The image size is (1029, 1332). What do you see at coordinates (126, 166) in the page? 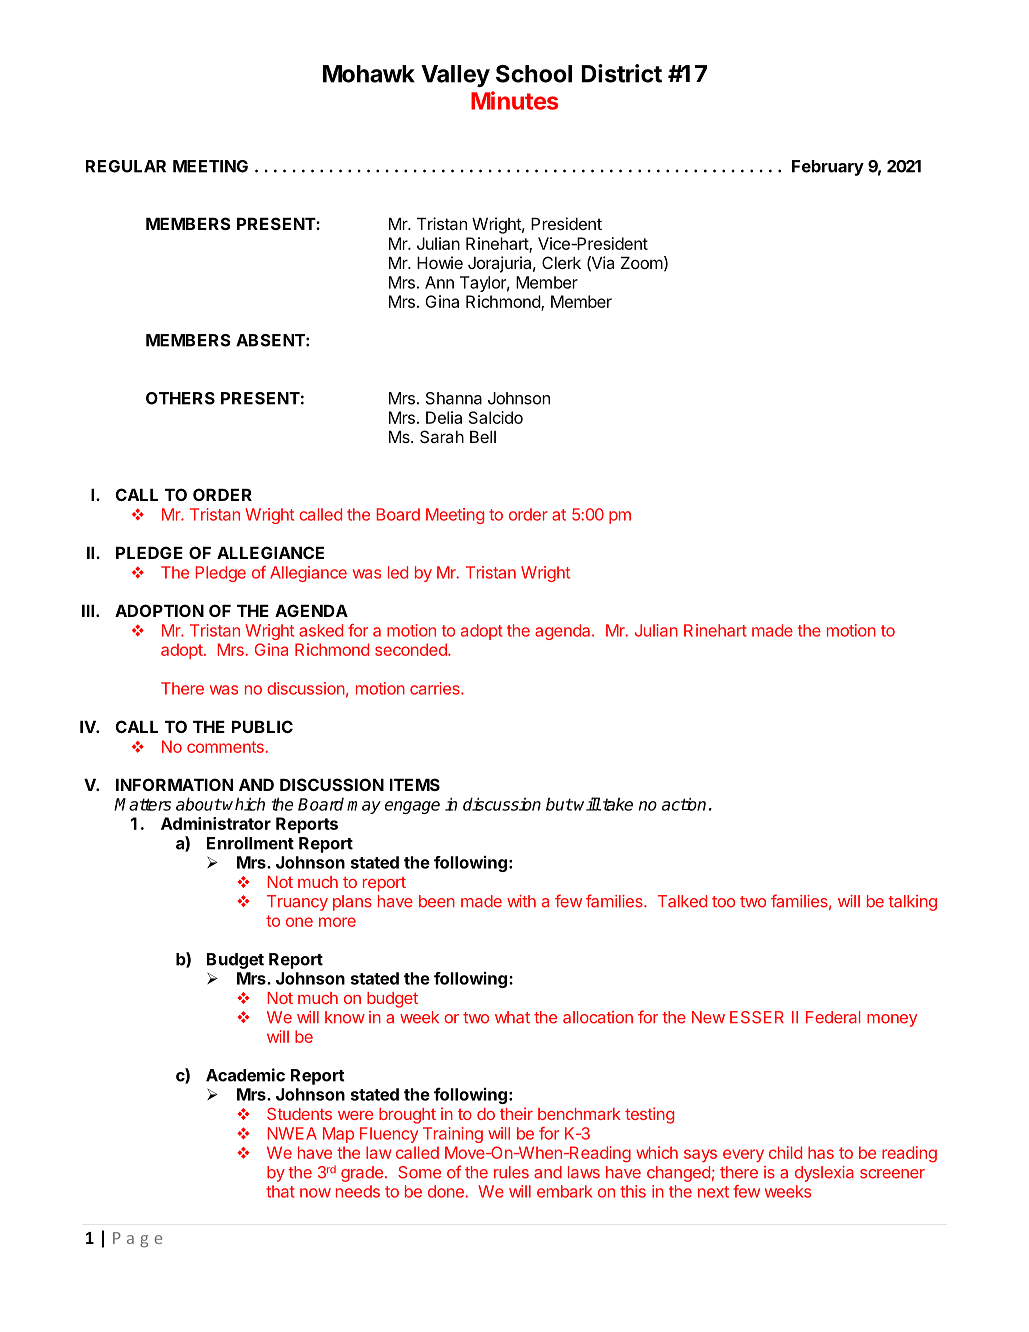
I see `REGULAR` at bounding box center [126, 166].
